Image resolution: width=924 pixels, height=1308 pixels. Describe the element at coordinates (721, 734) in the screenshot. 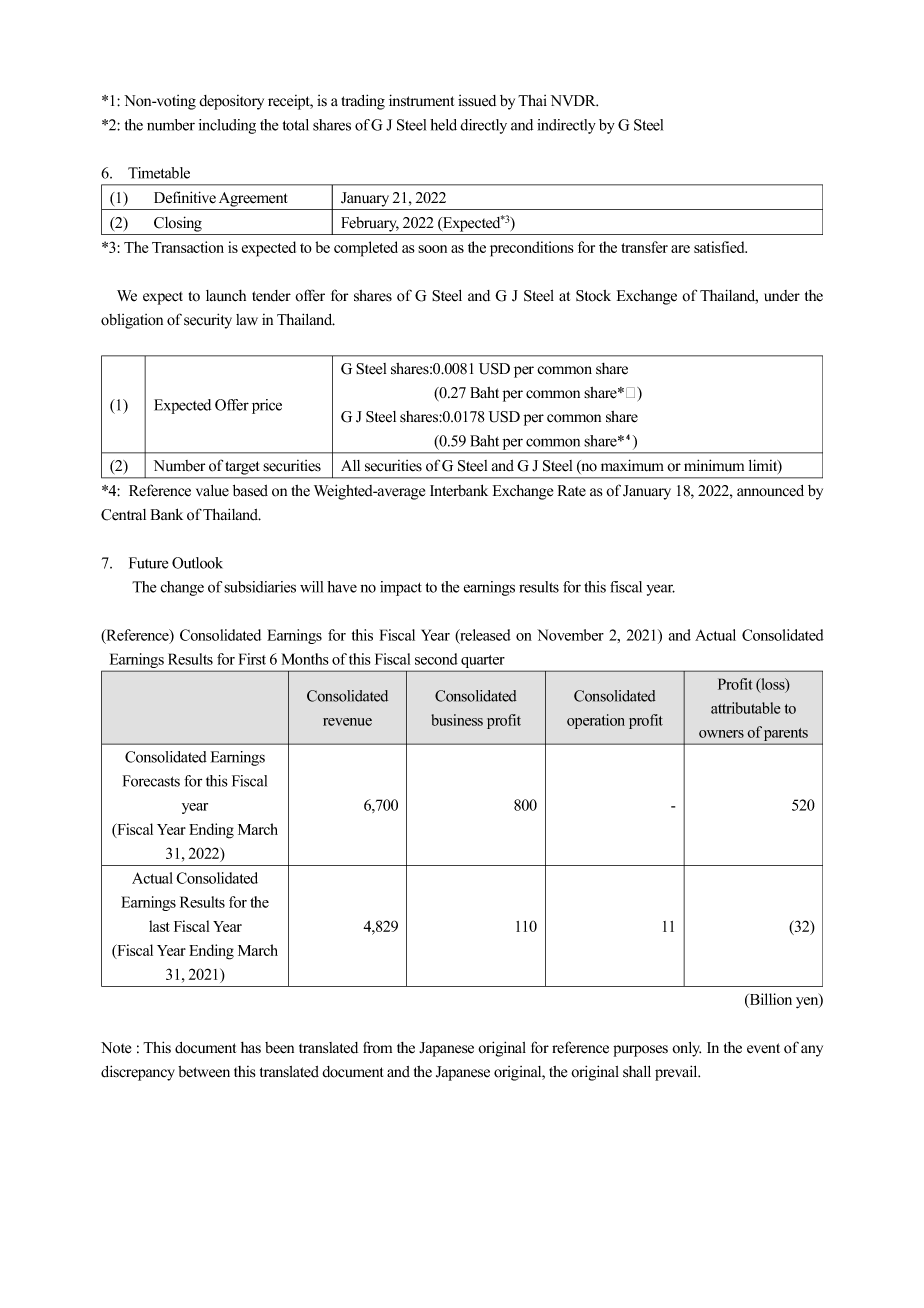

I see `owners` at that location.
